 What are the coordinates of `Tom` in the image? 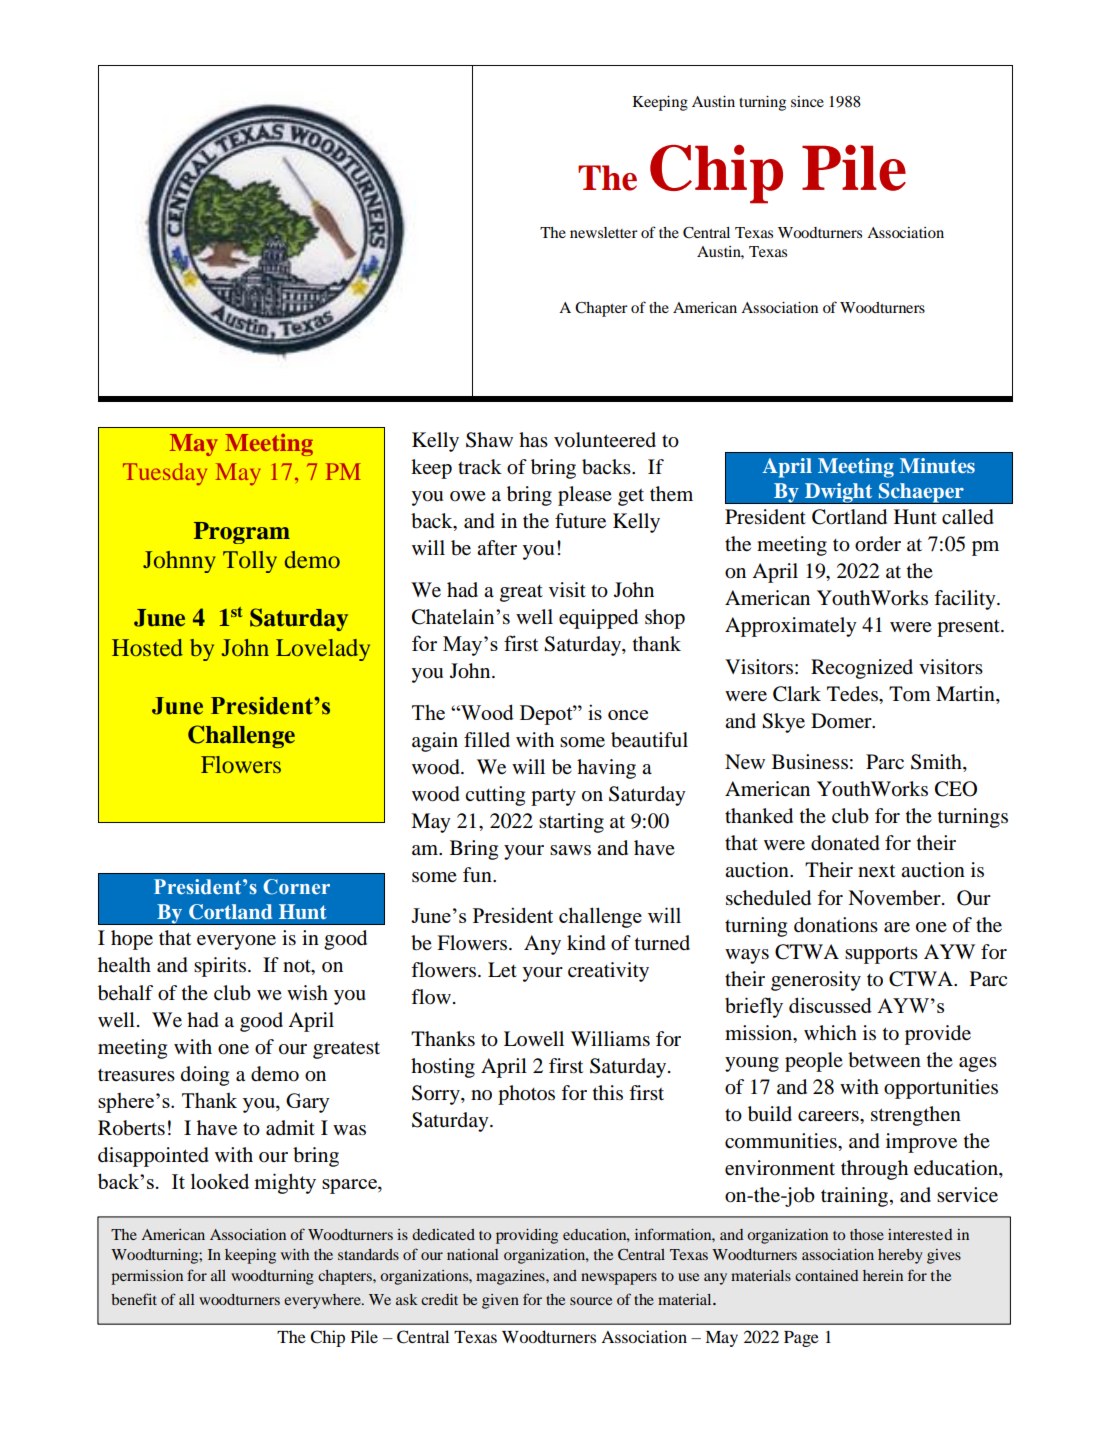 It's located at (910, 694).
